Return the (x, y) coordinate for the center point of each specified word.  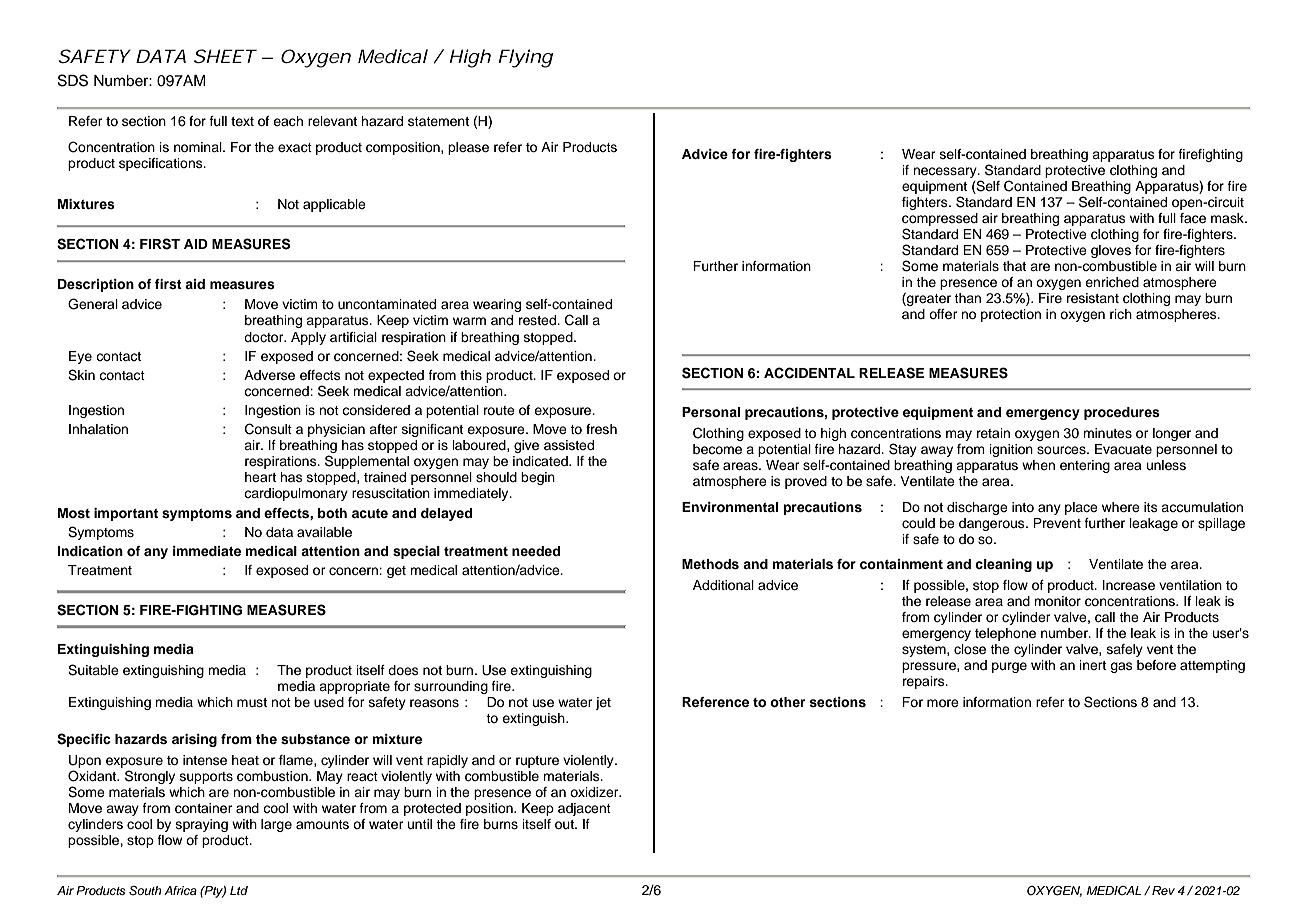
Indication (90, 551)
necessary (946, 172)
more (943, 703)
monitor (1057, 601)
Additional (723, 585)
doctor (265, 337)
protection (1011, 315)
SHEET (225, 56)
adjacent (584, 809)
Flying (525, 58)
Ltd (239, 890)
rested (539, 320)
